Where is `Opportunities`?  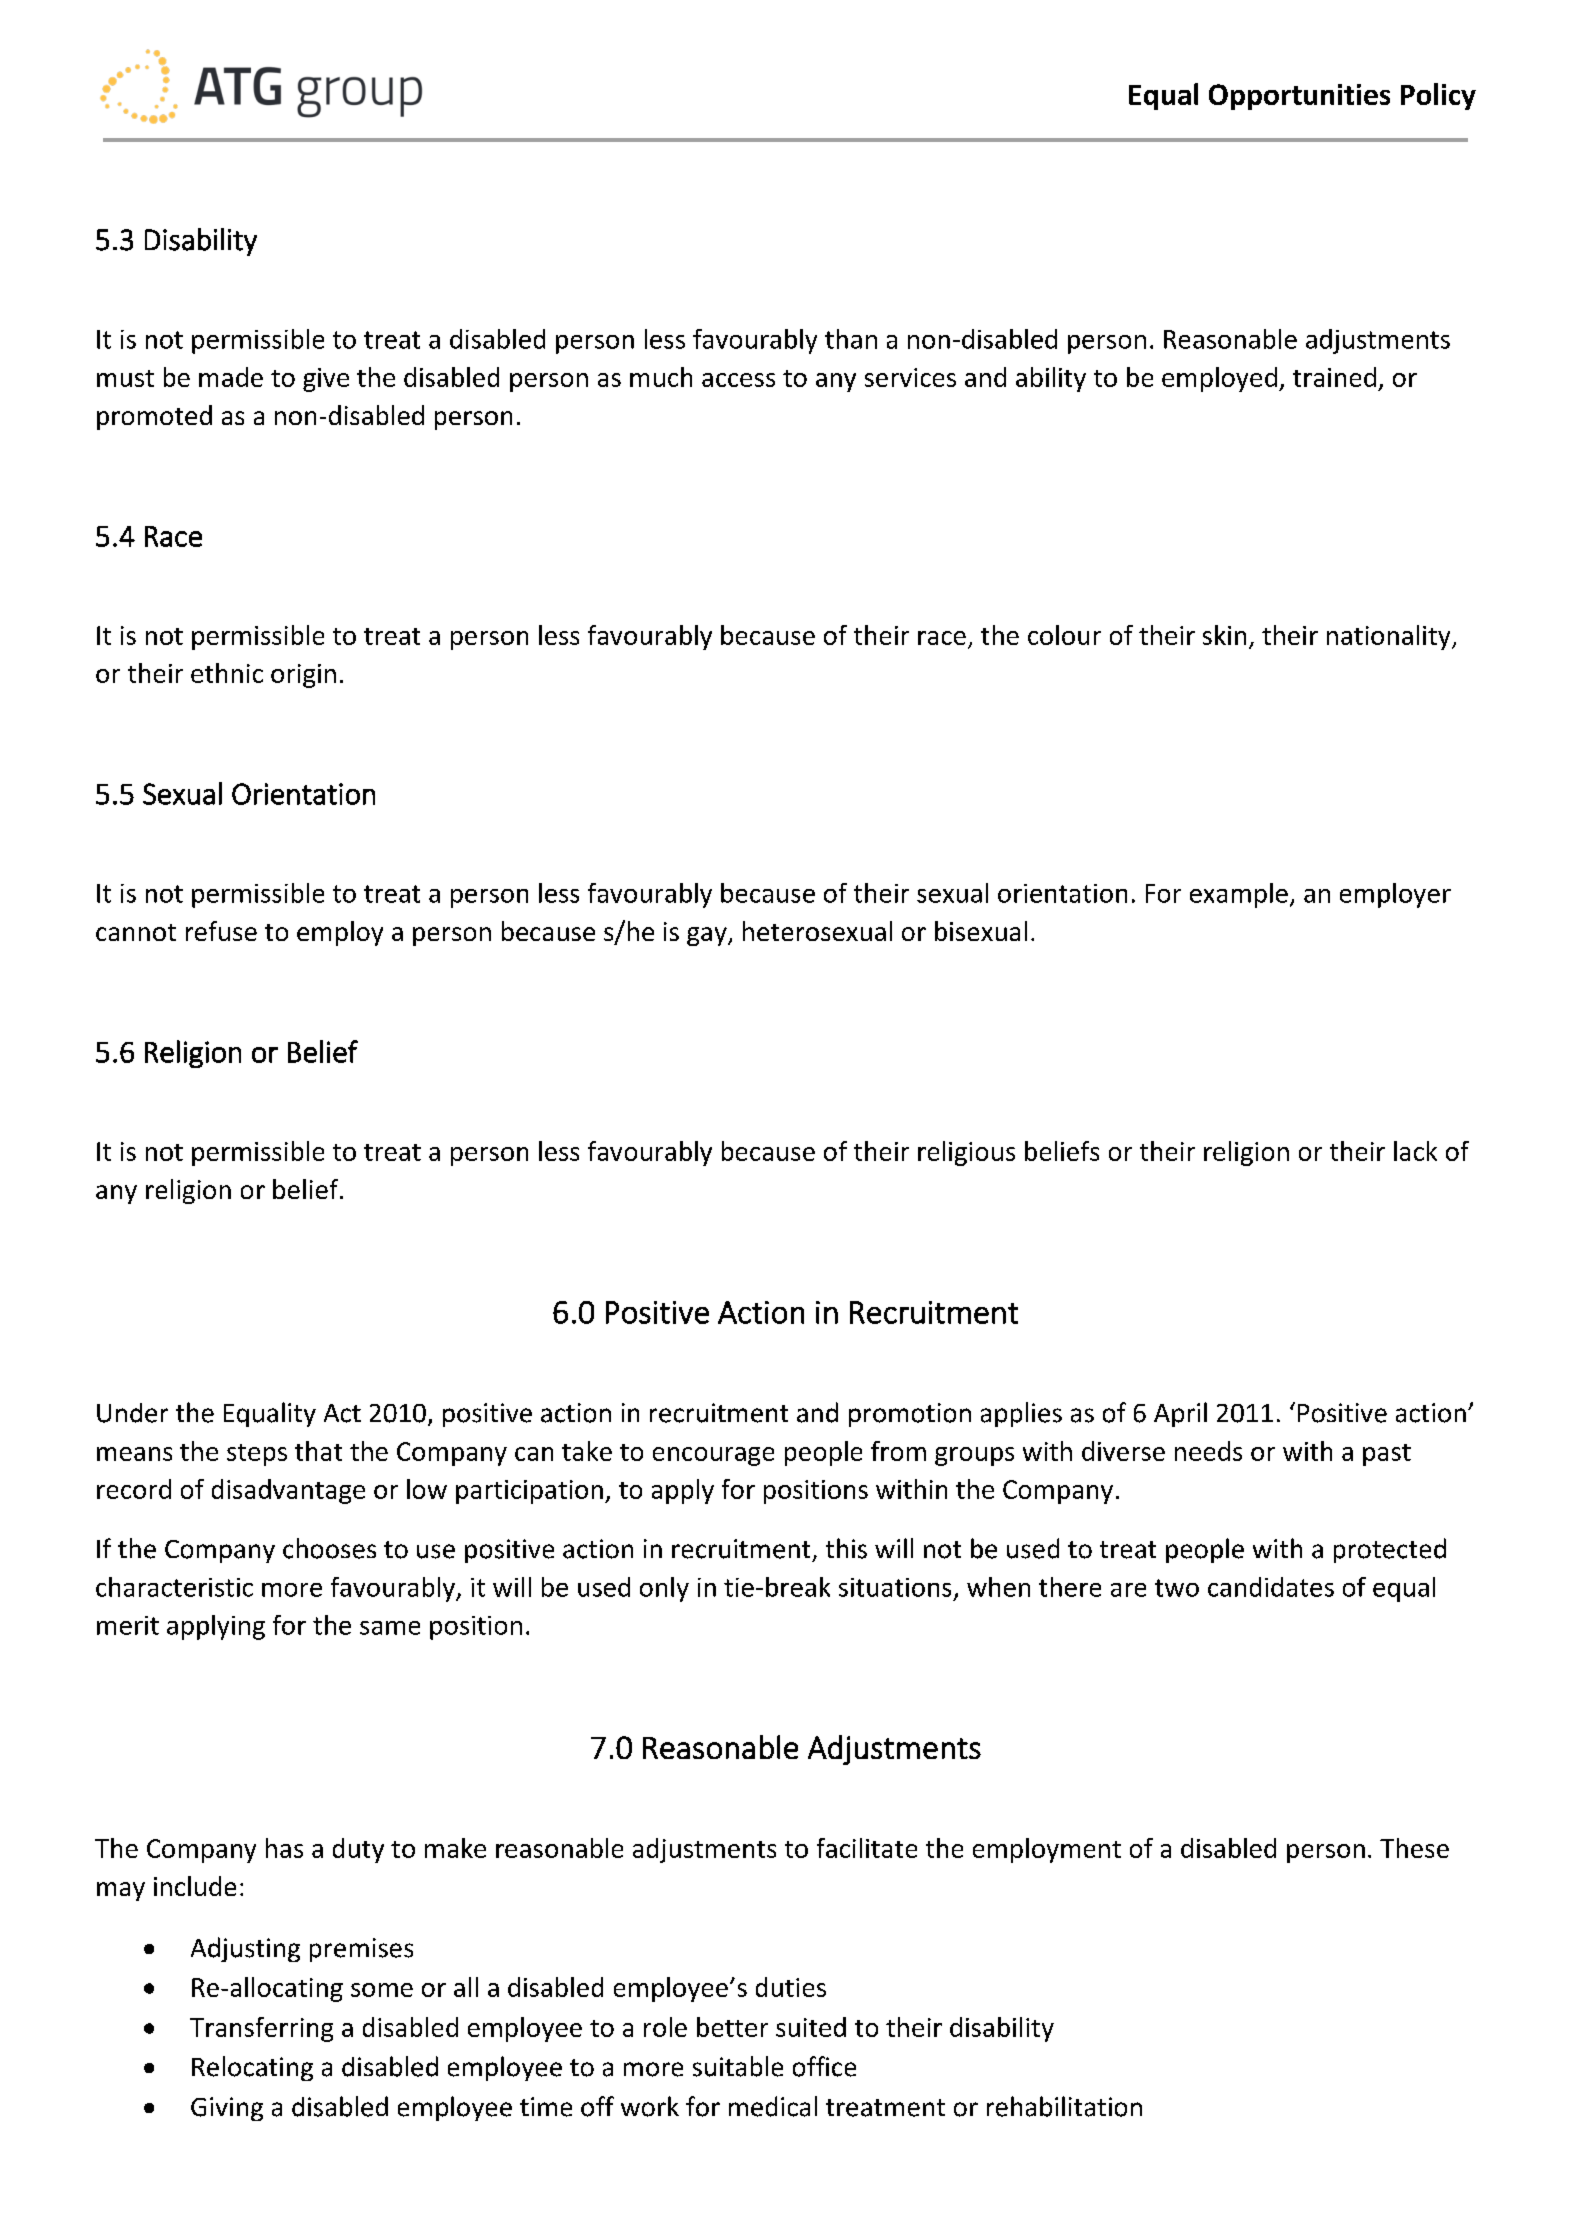
Opportunities is located at coordinates (1299, 97).
